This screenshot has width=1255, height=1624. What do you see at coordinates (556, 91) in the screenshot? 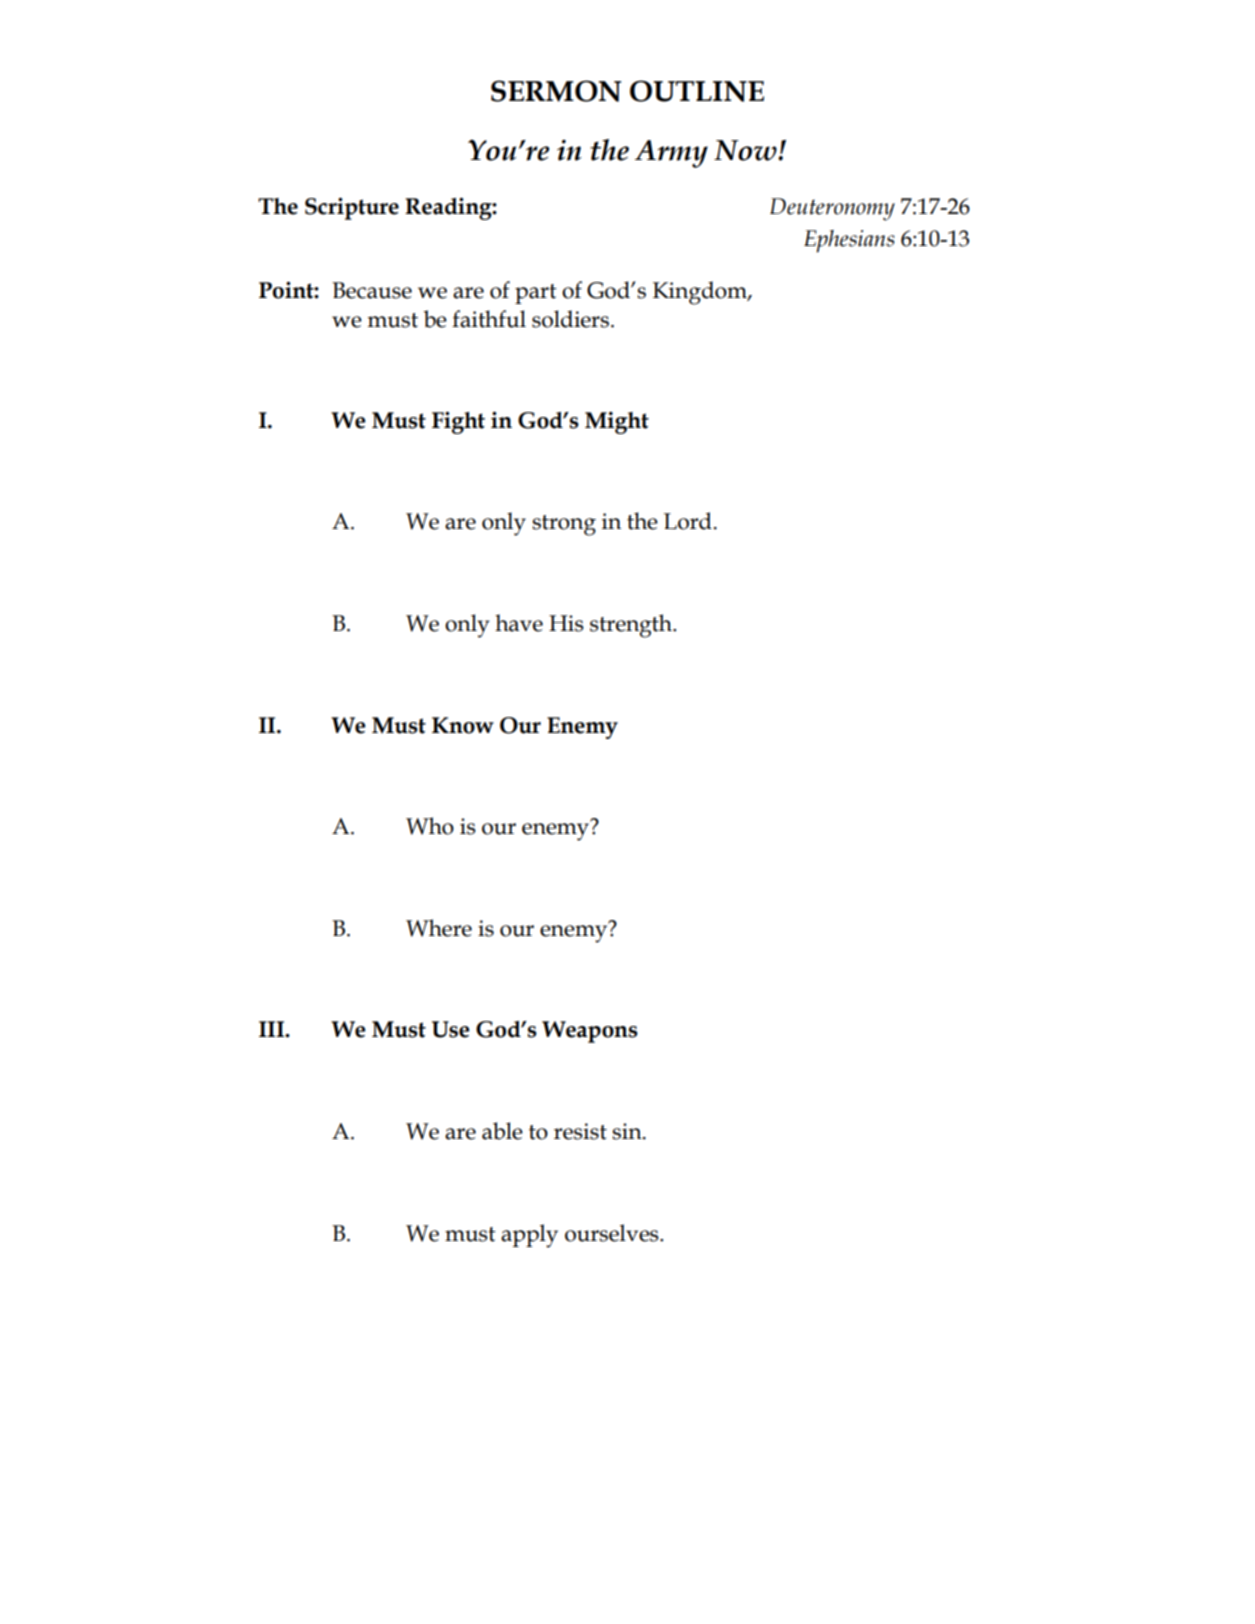
I see `SERMON` at bounding box center [556, 91].
